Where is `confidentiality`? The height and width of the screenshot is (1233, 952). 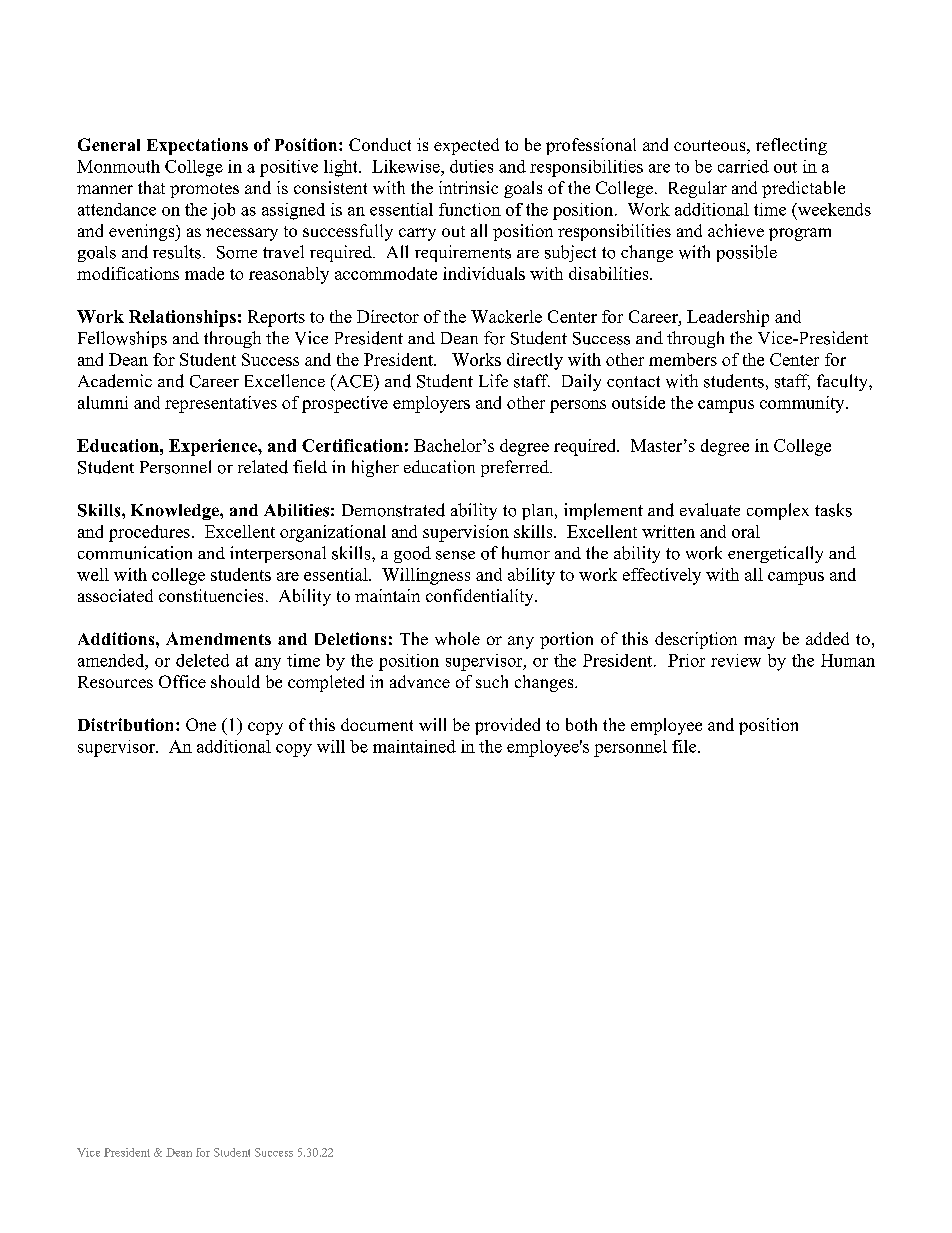 confidentiality is located at coordinates (481, 597).
